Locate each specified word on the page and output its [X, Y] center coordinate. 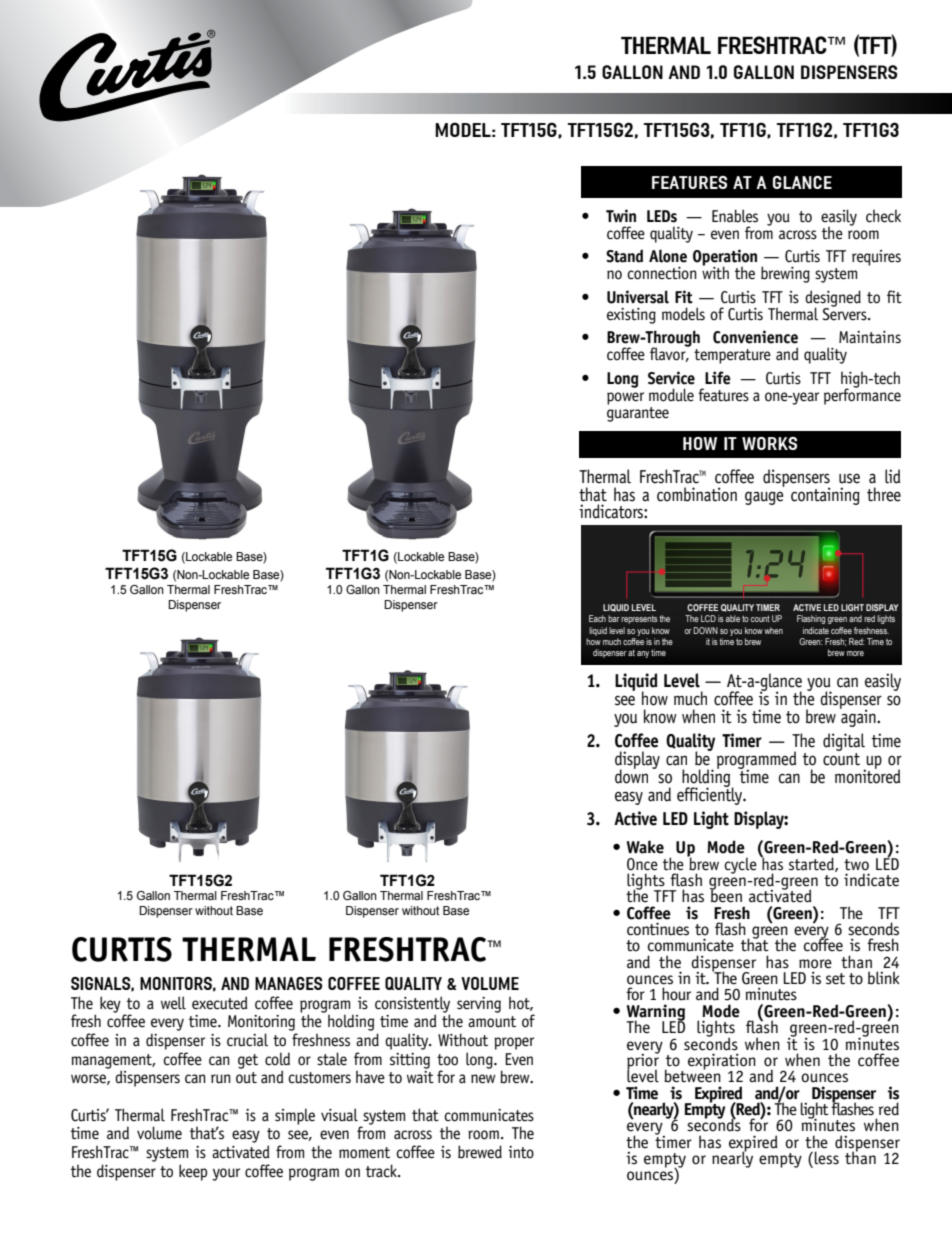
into [521, 1152]
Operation [725, 258]
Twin [621, 215]
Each [597, 618]
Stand [624, 256]
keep [193, 1172]
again [859, 717]
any [643, 654]
